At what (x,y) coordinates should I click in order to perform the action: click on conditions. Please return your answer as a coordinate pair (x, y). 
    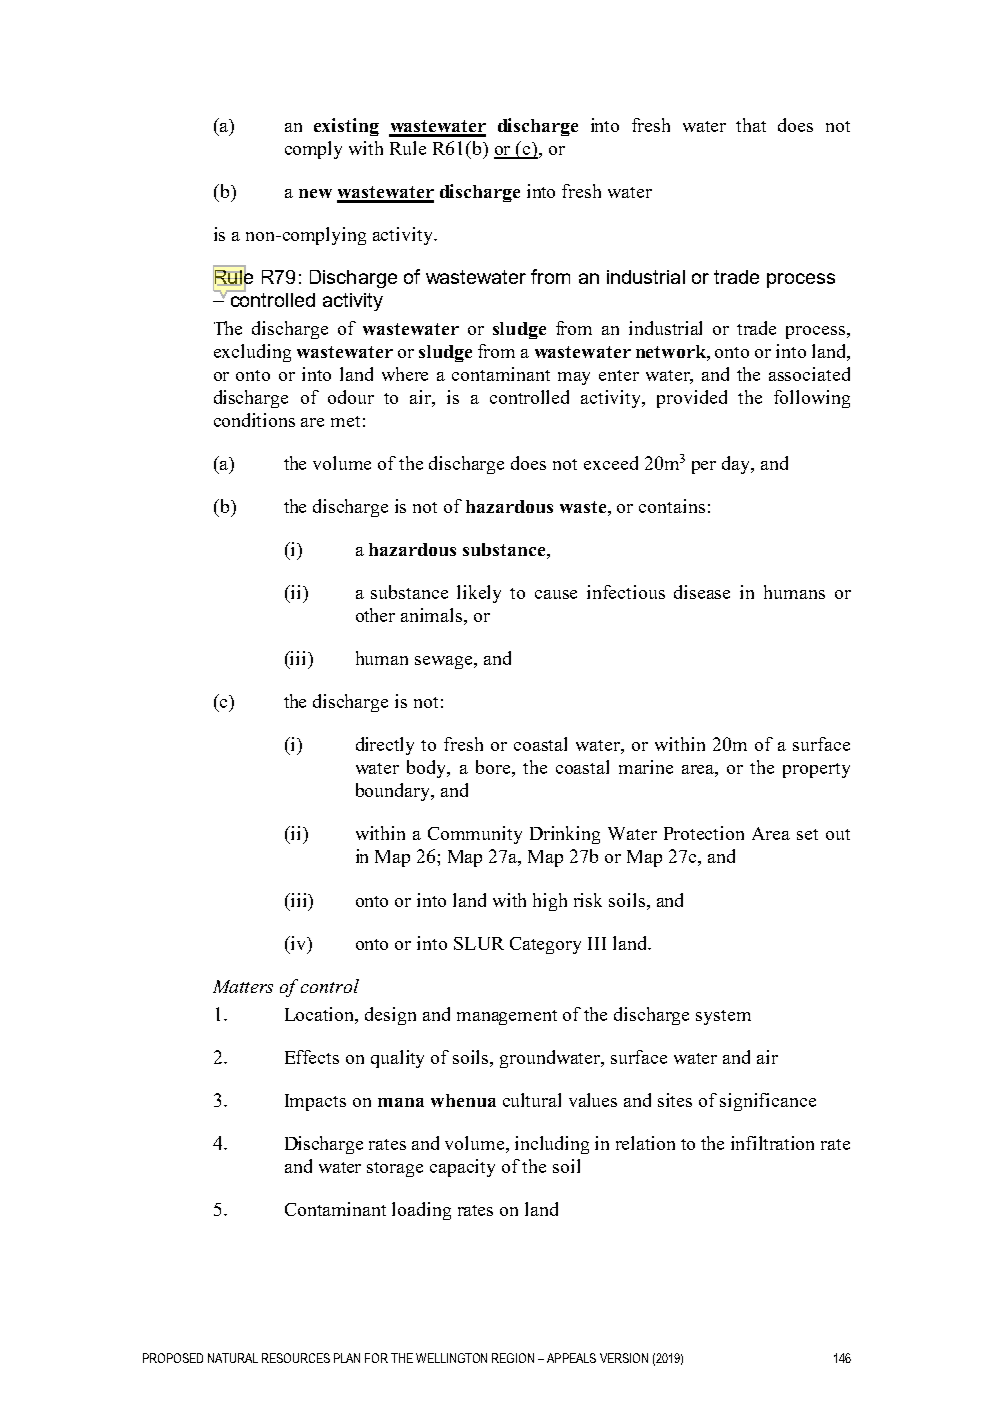
    Looking at the image, I should click on (254, 420).
